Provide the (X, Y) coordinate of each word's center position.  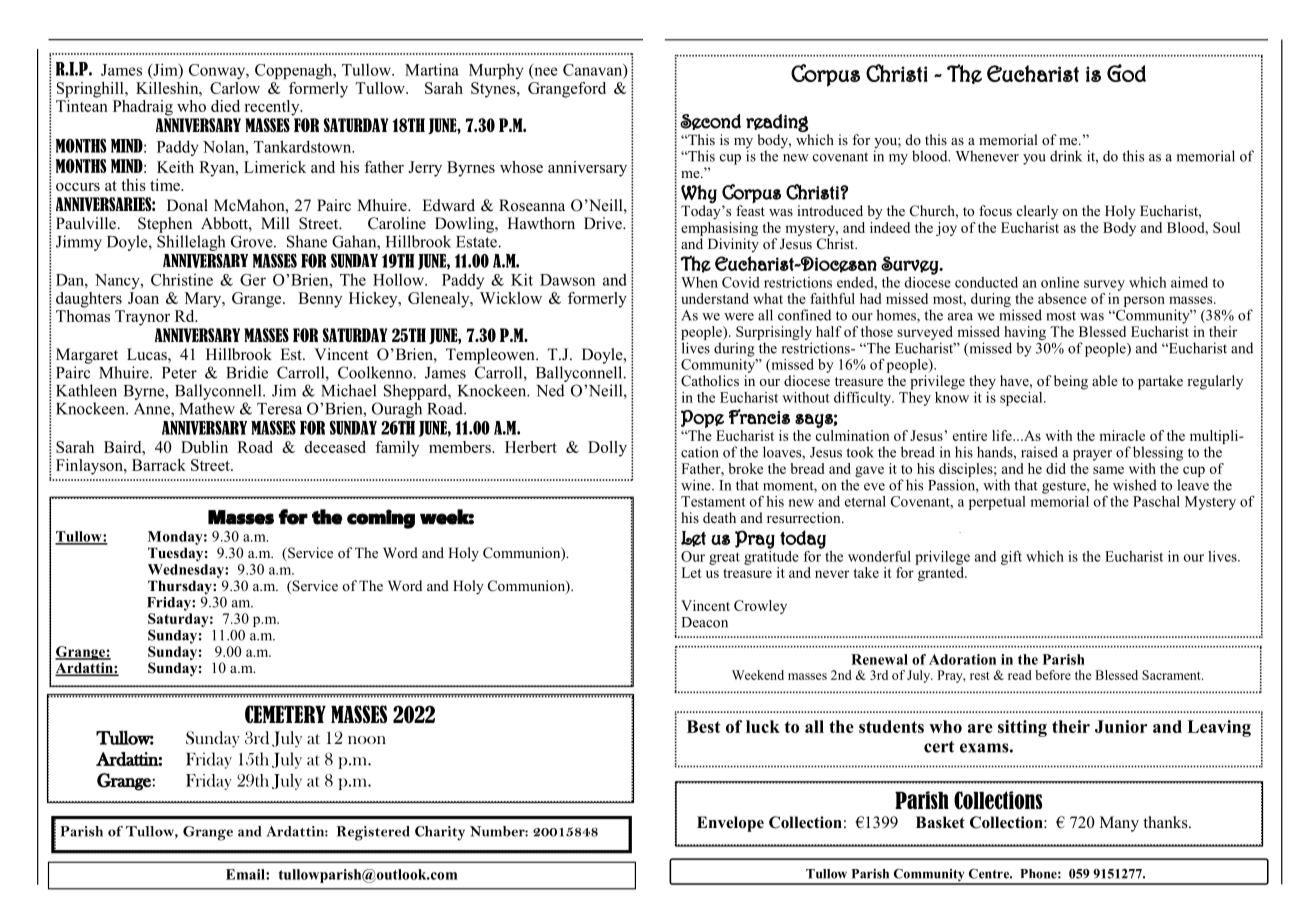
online (1060, 282)
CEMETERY (285, 714)
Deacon (704, 622)
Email (246, 874)
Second (710, 122)
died (225, 106)
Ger (253, 280)
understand (715, 298)
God (1126, 73)
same (1108, 470)
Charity (440, 833)
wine (697, 485)
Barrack (159, 465)
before (1053, 675)
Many (1119, 824)
